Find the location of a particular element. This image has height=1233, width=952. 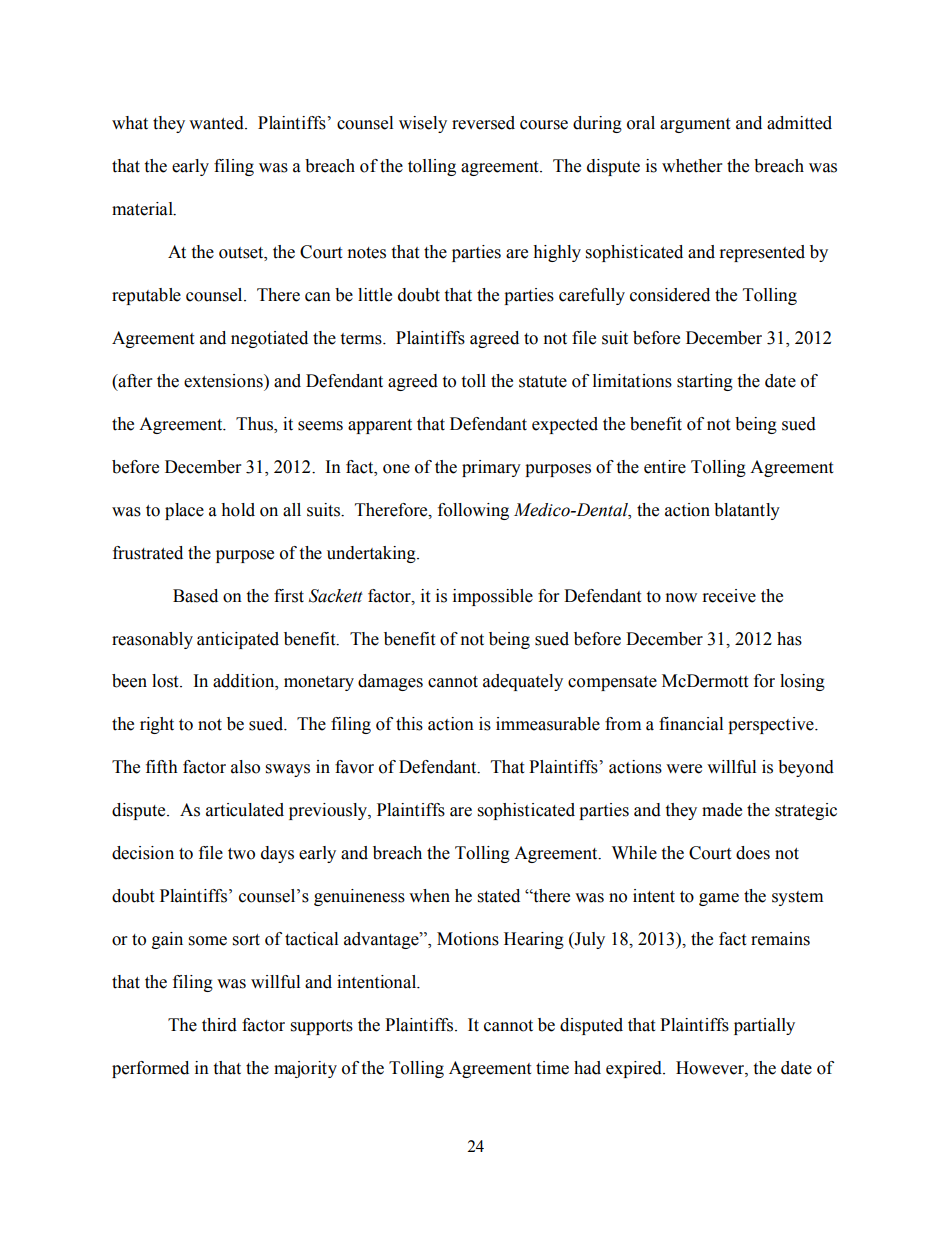

reversed is located at coordinates (483, 123).
